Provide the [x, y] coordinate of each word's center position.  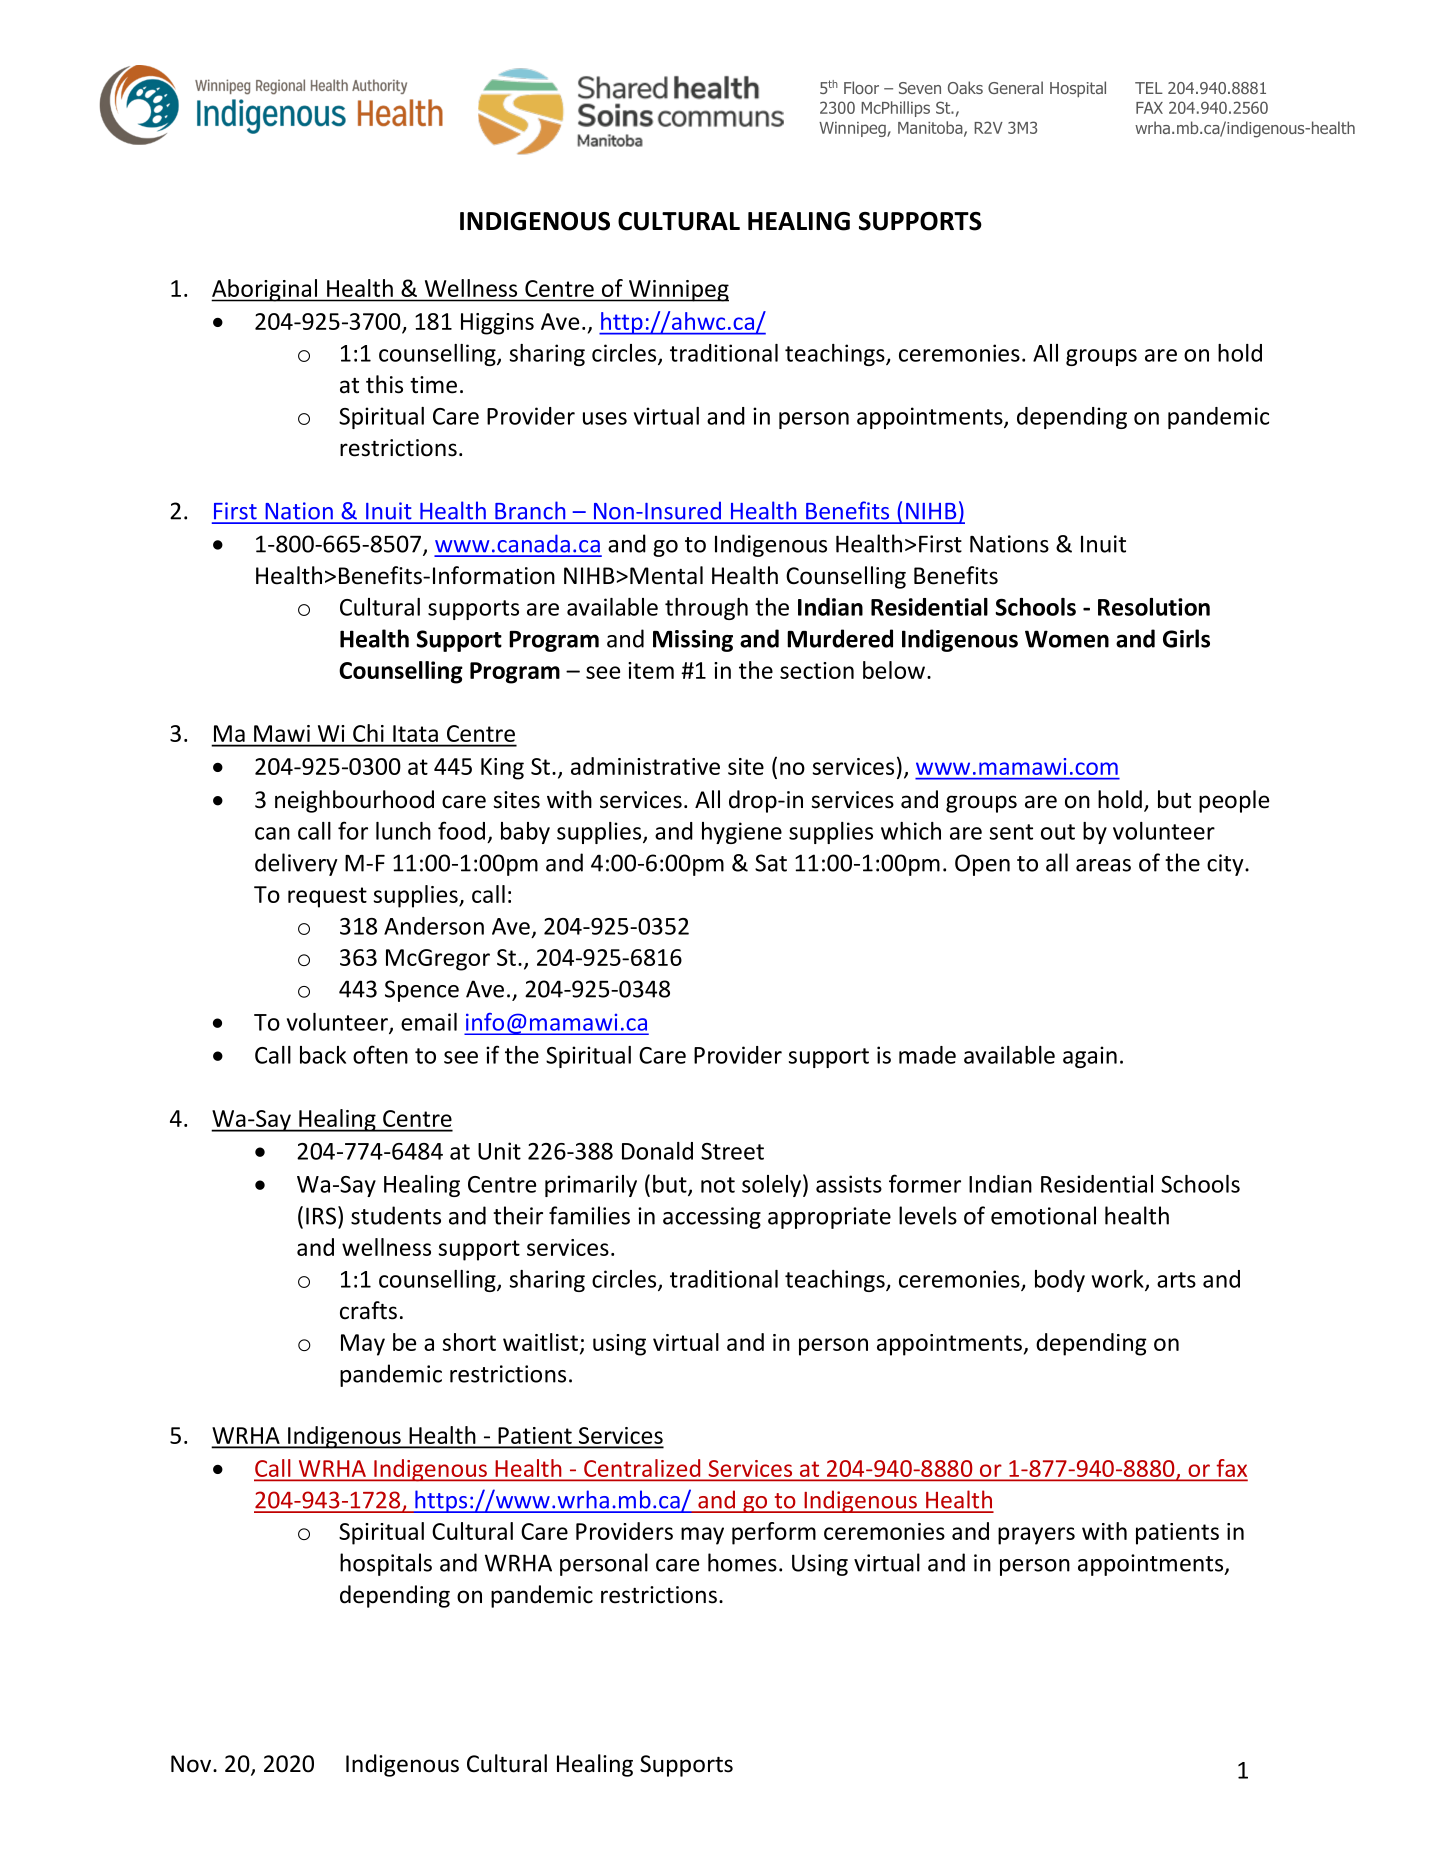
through [706, 609]
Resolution [1154, 607]
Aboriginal [265, 290]
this [384, 384]
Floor [861, 87]
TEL [1149, 88]
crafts [368, 1310]
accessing [712, 1218]
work [1119, 1280]
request [327, 897]
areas [1103, 865]
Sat [771, 863]
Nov [192, 1764]
